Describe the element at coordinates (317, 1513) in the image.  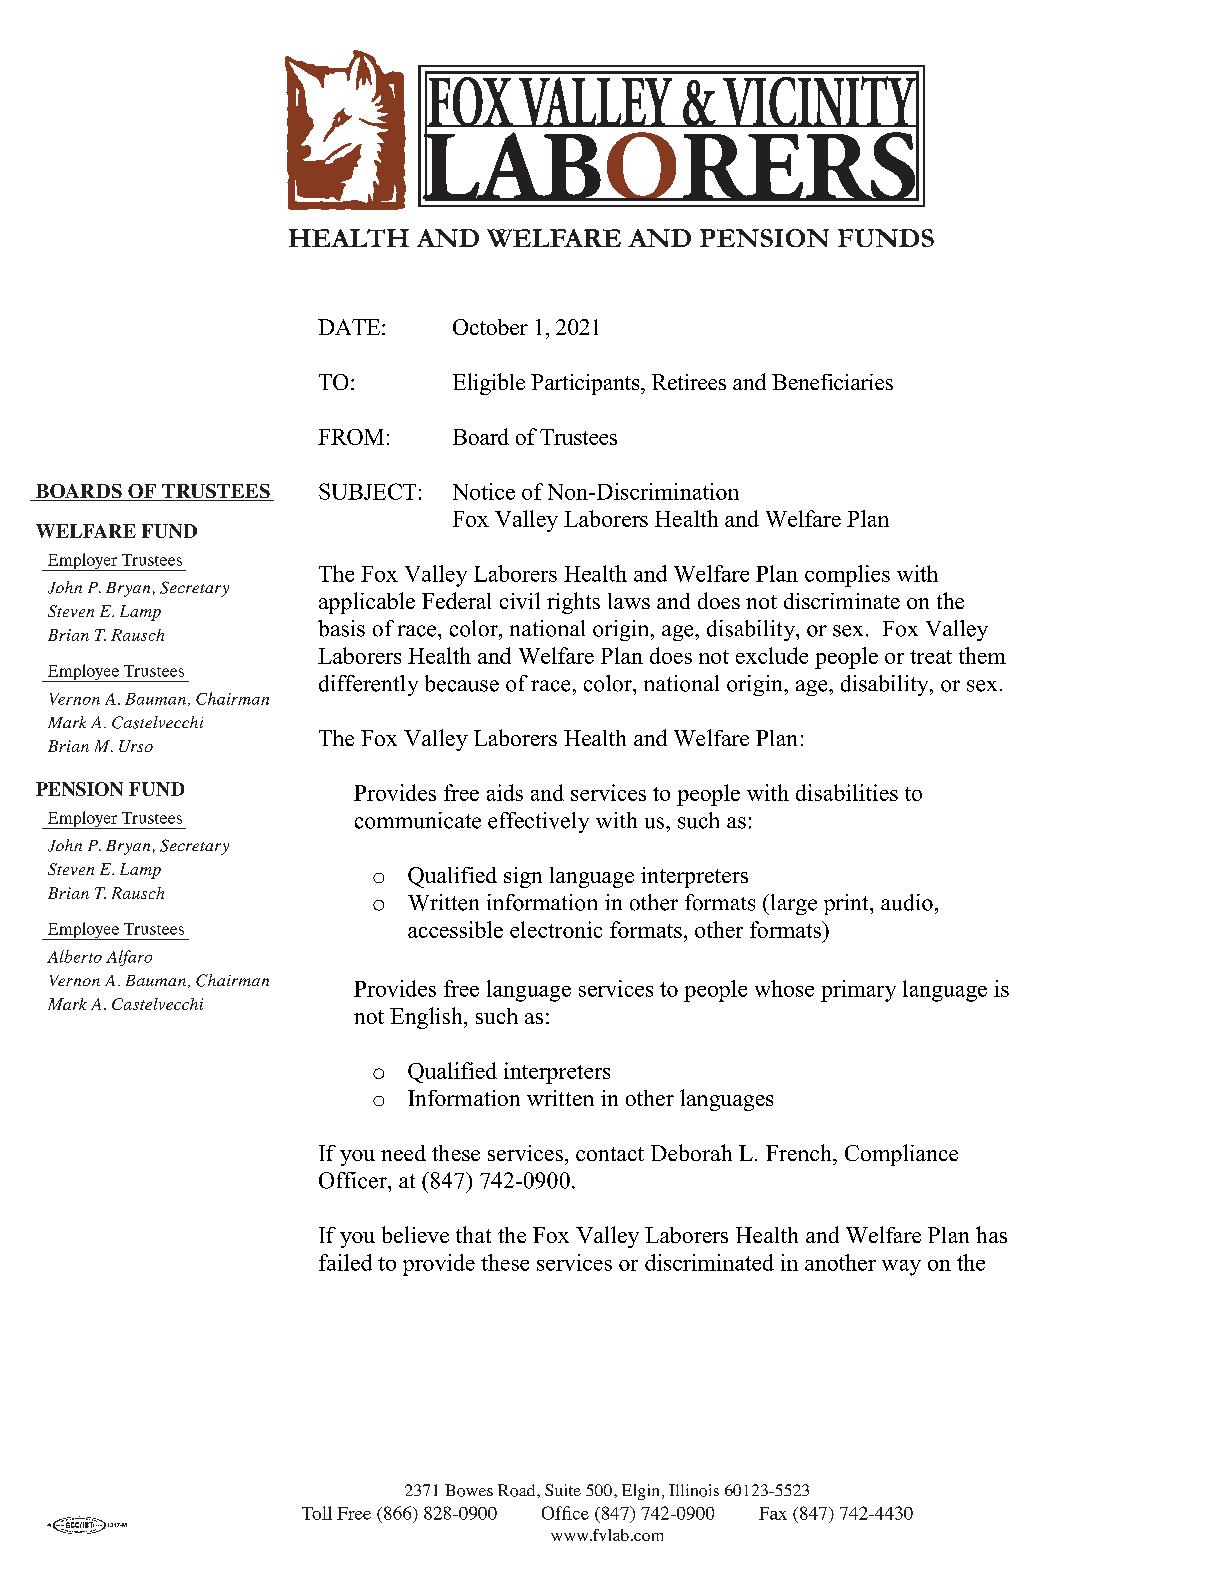
I see `Toll` at that location.
